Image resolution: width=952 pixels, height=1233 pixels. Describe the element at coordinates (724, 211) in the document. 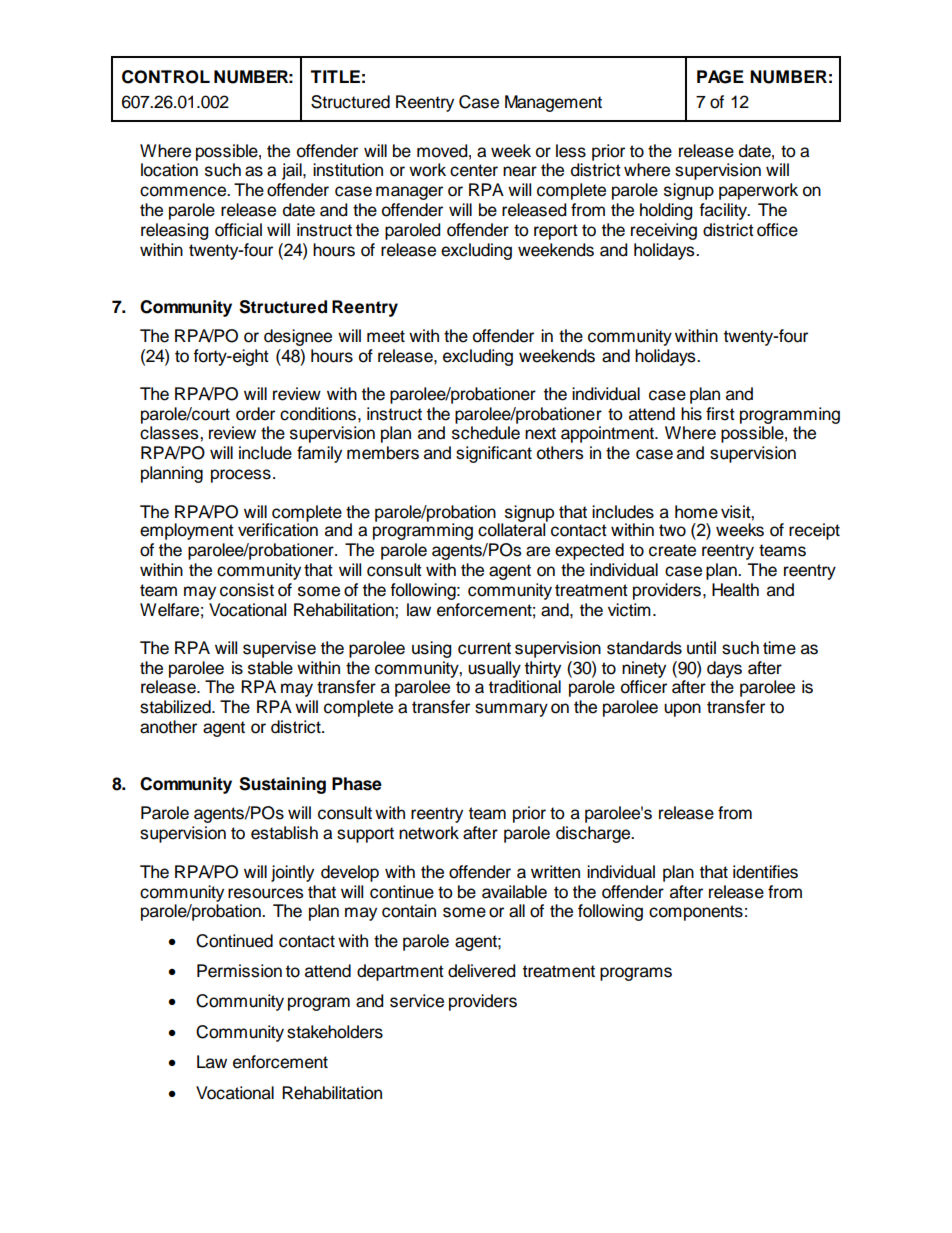

I see `facility` at that location.
